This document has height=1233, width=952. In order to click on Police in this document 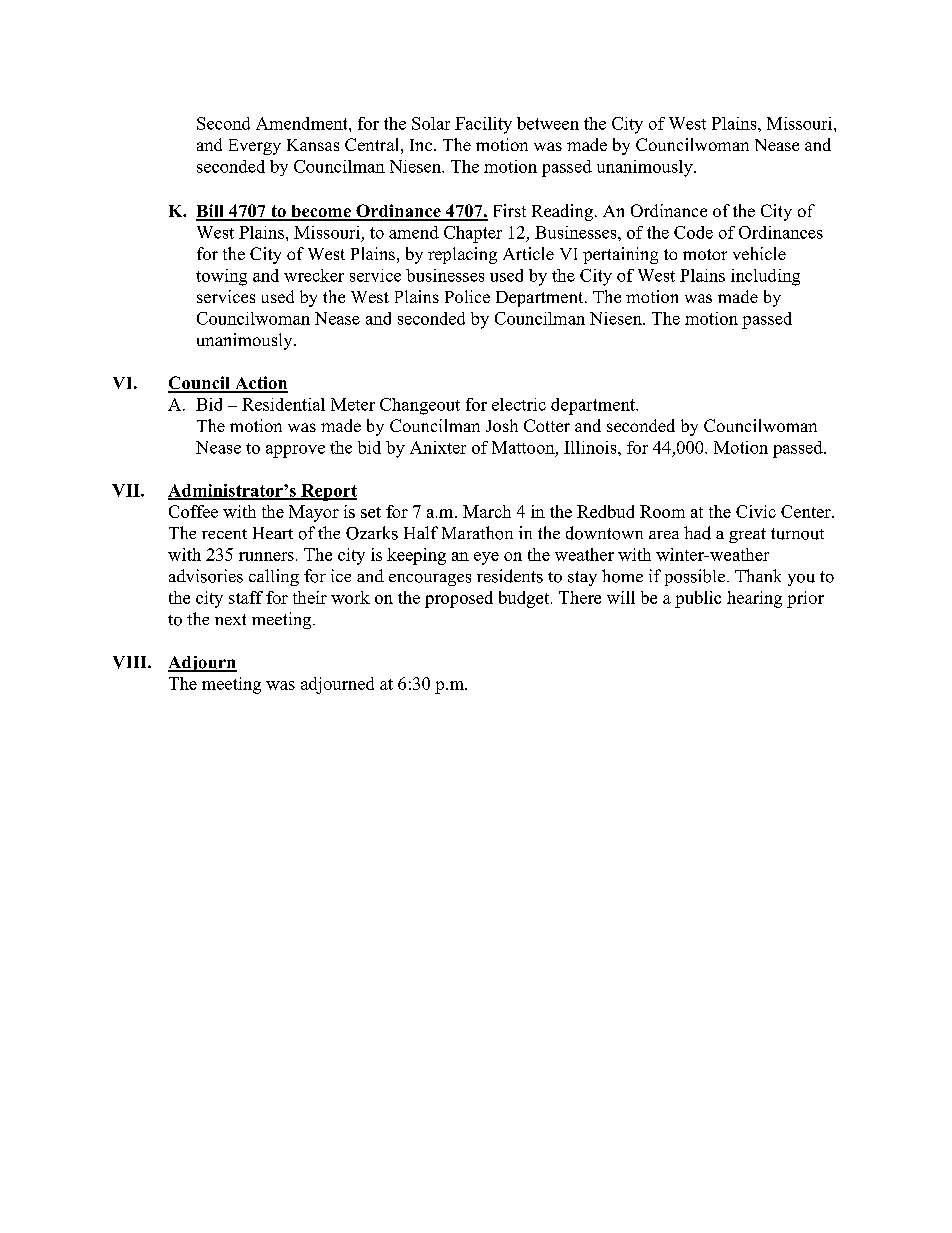, I will do `click(467, 296)`.
